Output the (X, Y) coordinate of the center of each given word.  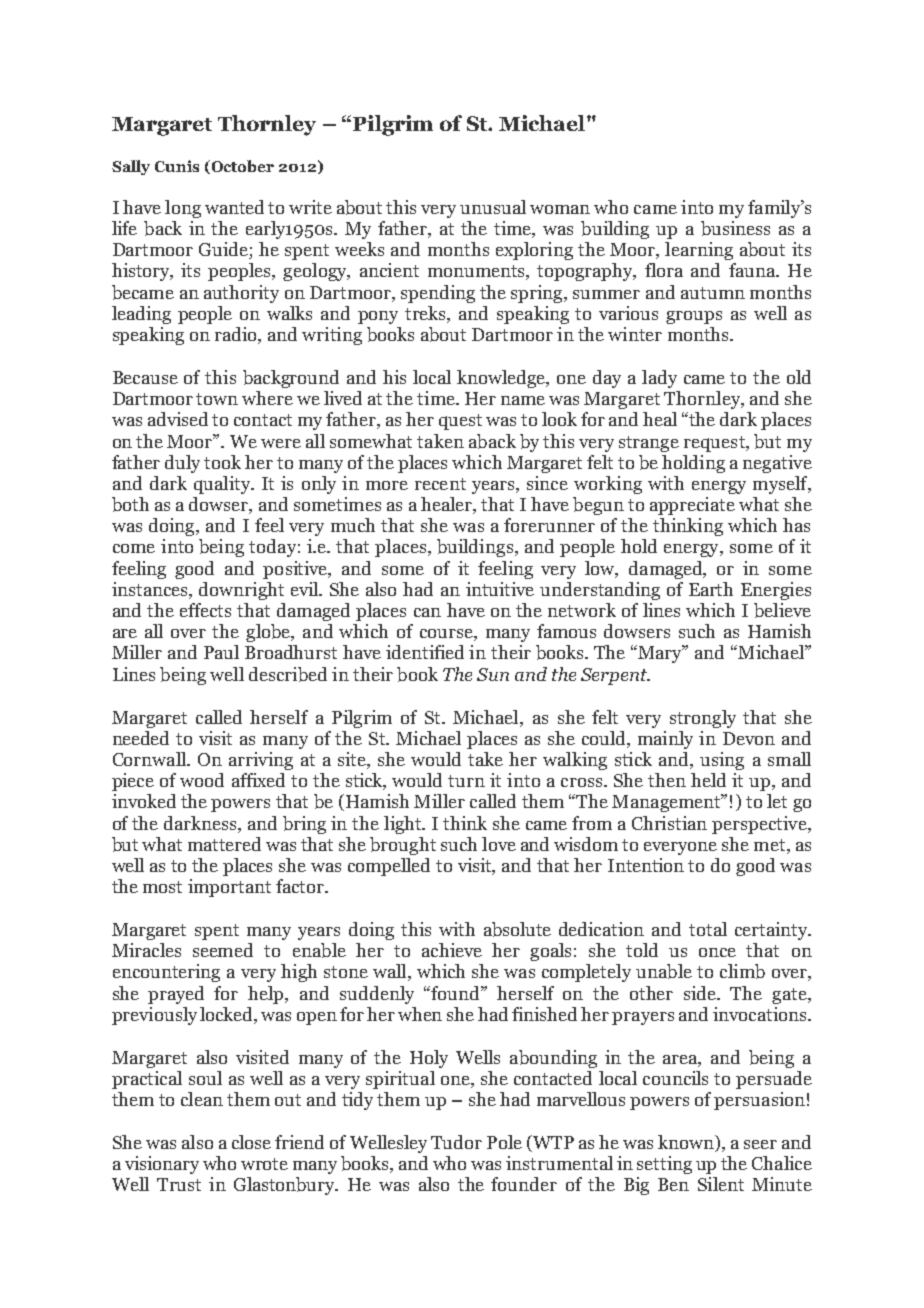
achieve (452, 950)
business (735, 228)
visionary (162, 1165)
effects (205, 610)
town (217, 399)
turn (466, 781)
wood (202, 780)
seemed (223, 950)
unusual (493, 207)
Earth (711, 589)
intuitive (500, 589)
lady (659, 379)
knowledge (502, 379)
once (717, 952)
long (183, 209)
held (708, 780)
